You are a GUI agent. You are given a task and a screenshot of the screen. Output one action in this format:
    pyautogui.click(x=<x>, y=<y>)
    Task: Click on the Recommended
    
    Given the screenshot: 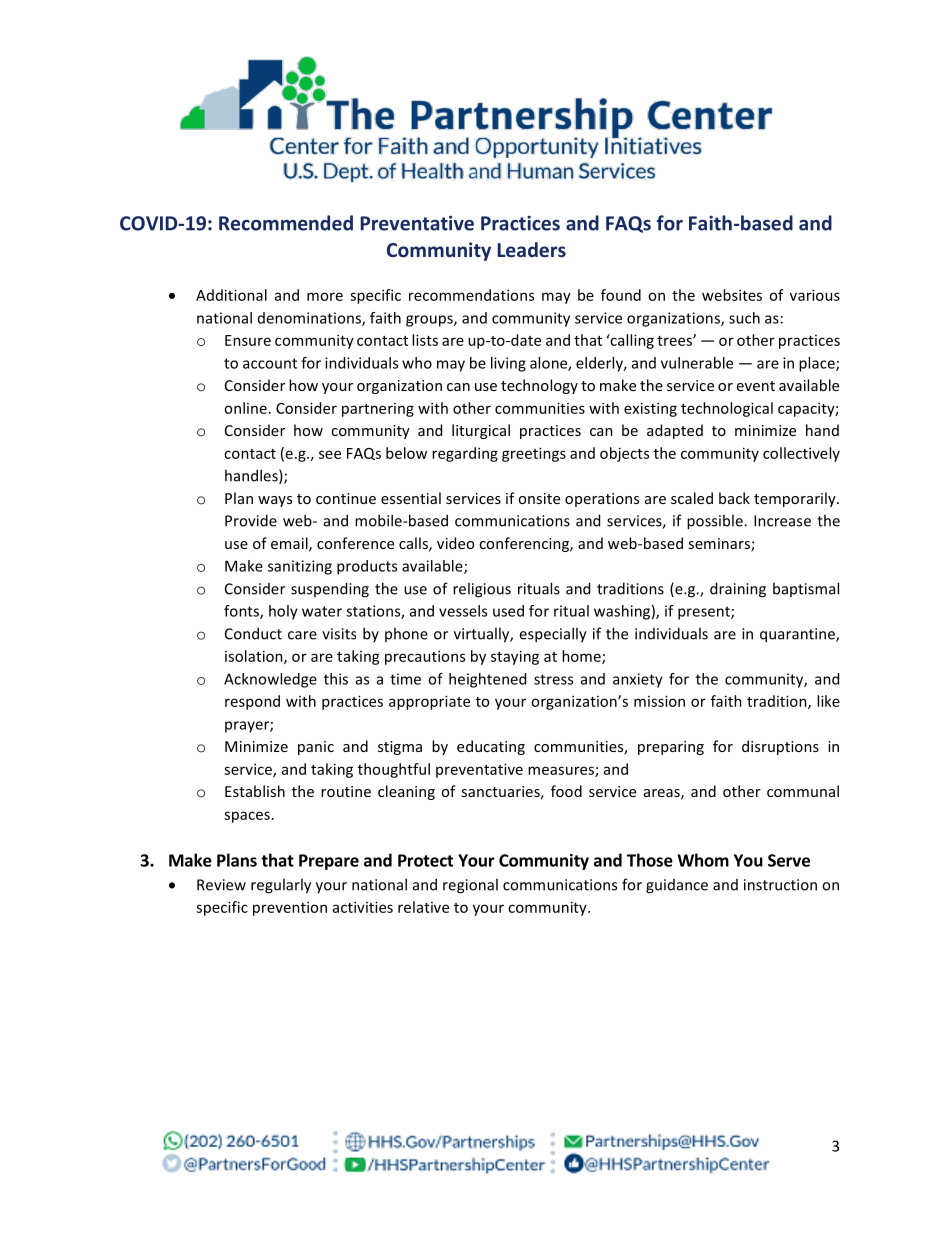 What is the action you would take?
    pyautogui.click(x=286, y=223)
